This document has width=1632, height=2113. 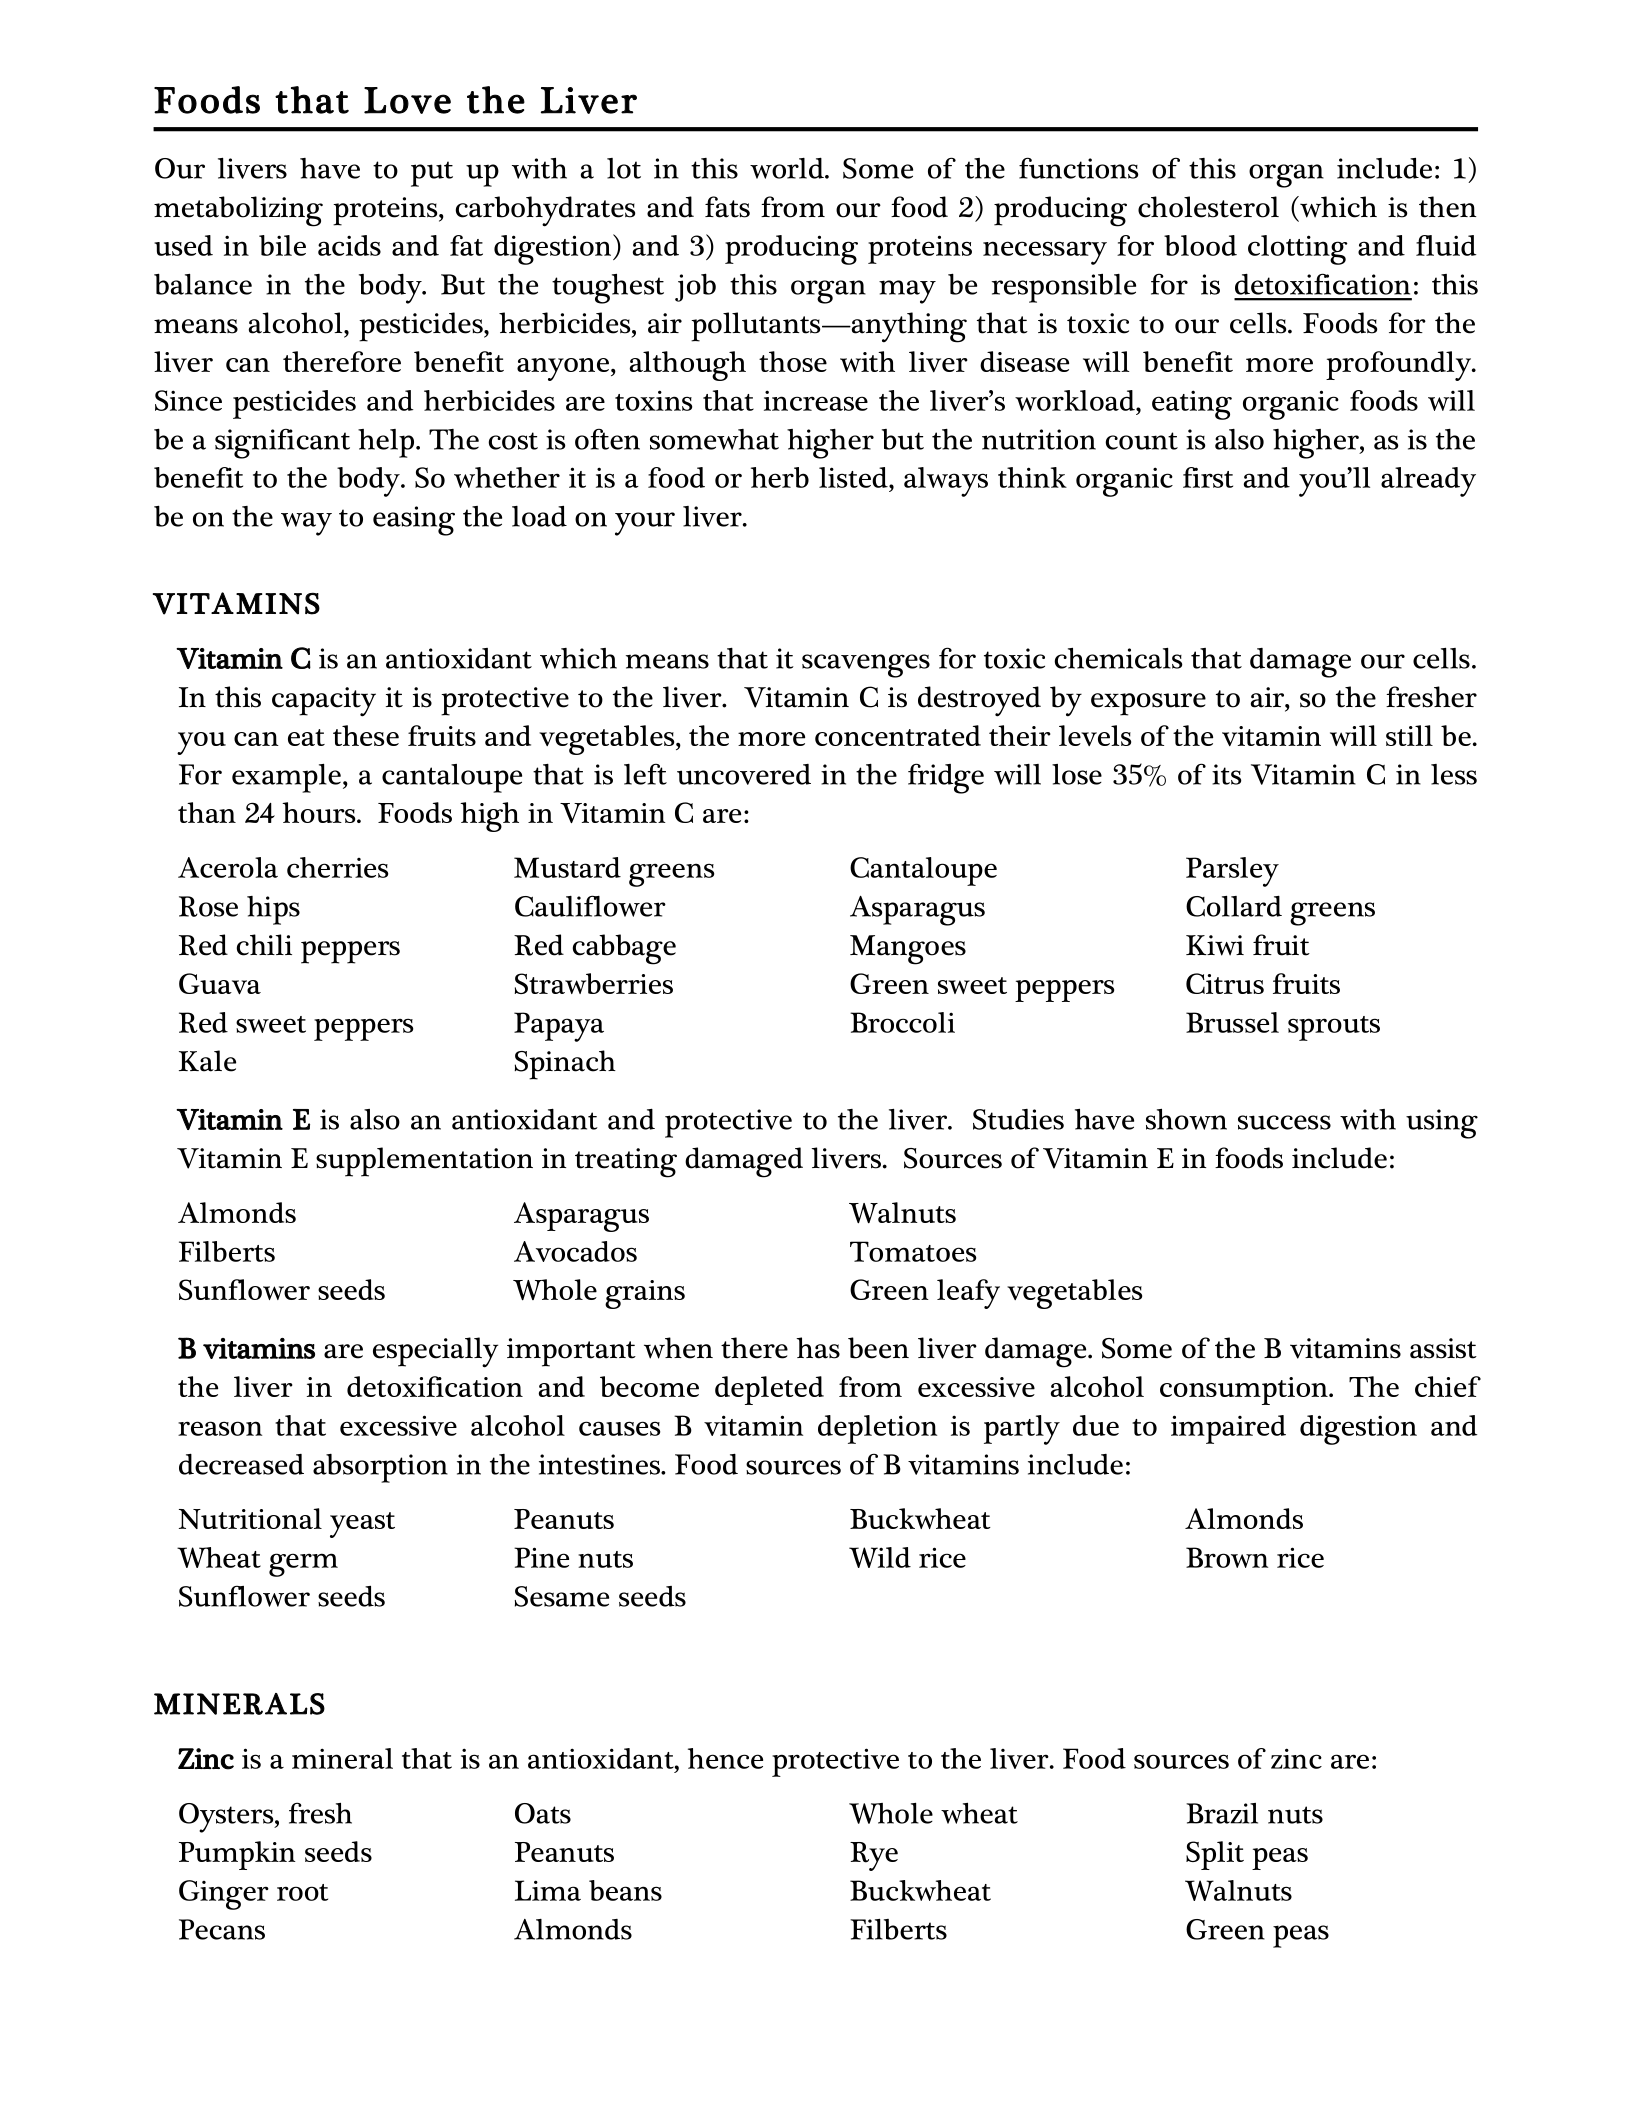 What do you see at coordinates (1334, 1028) in the document?
I see `sprouts` at bounding box center [1334, 1028].
